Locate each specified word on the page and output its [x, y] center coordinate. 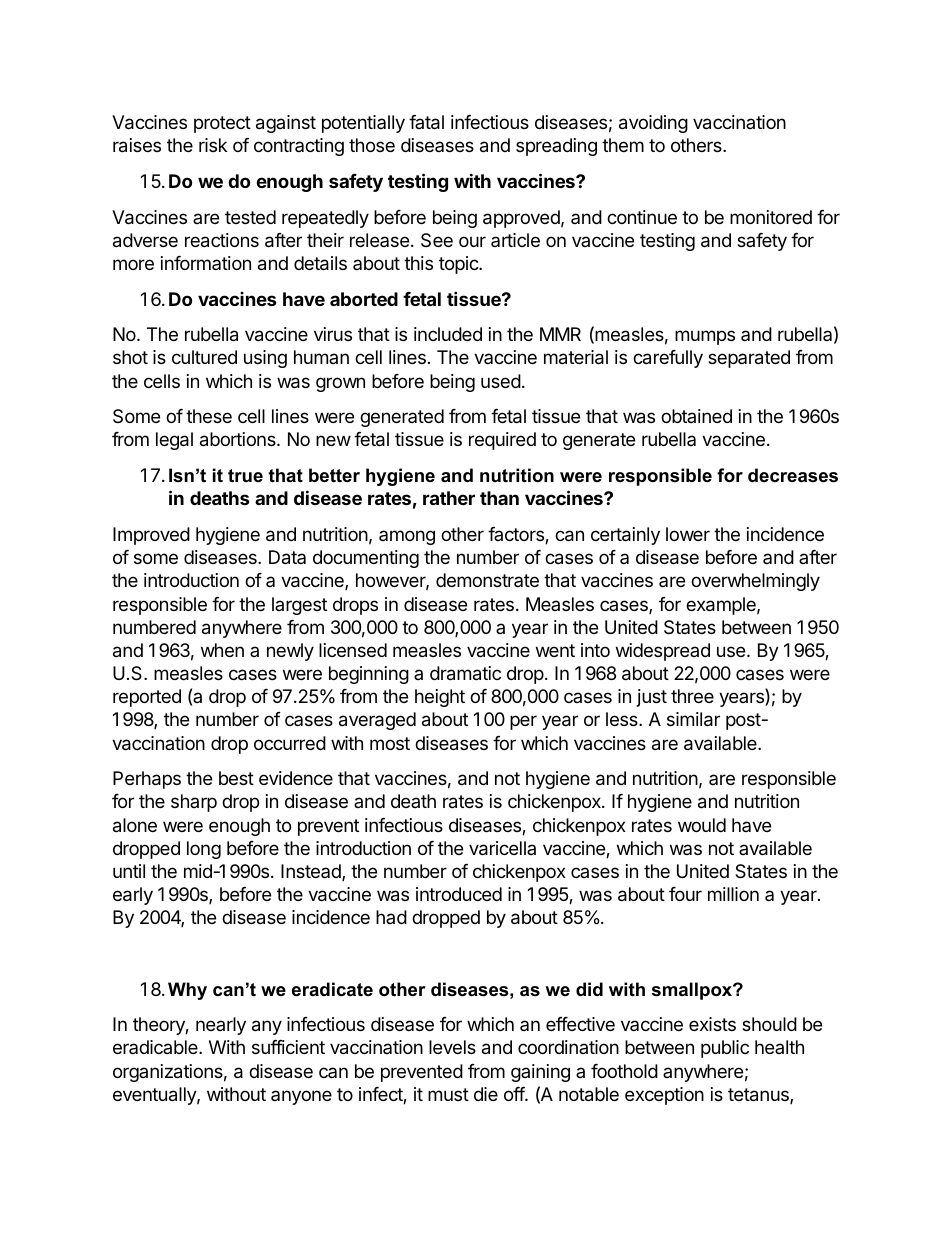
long [204, 850]
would [702, 825]
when [222, 650]
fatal [426, 122]
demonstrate [487, 580]
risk [213, 145]
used [501, 381]
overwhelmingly [755, 582]
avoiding [653, 124]
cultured [204, 357]
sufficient [288, 1047]
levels [452, 1047]
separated [749, 359]
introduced [459, 894]
